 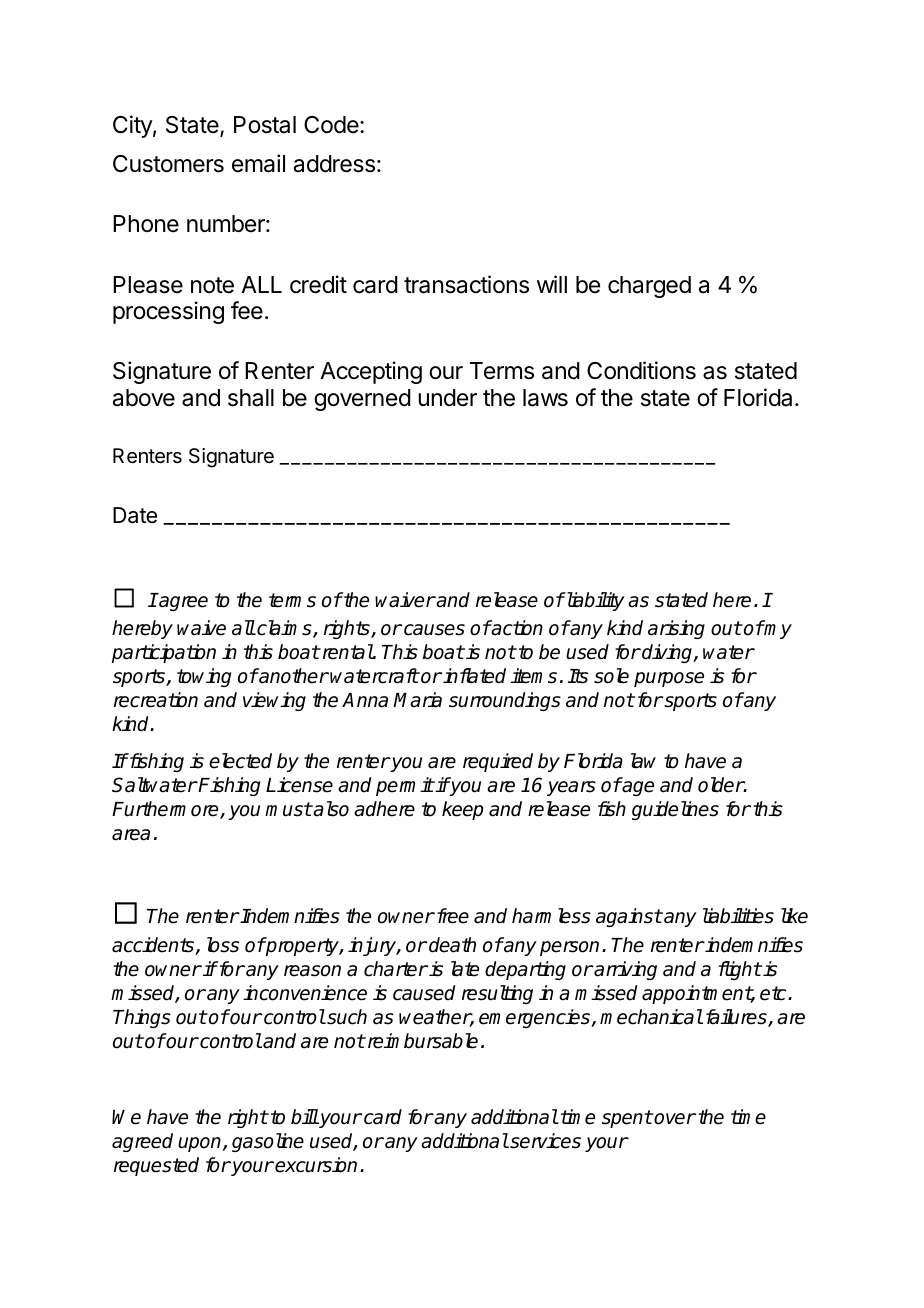 What do you see at coordinates (544, 1141) in the image?
I see `services` at bounding box center [544, 1141].
